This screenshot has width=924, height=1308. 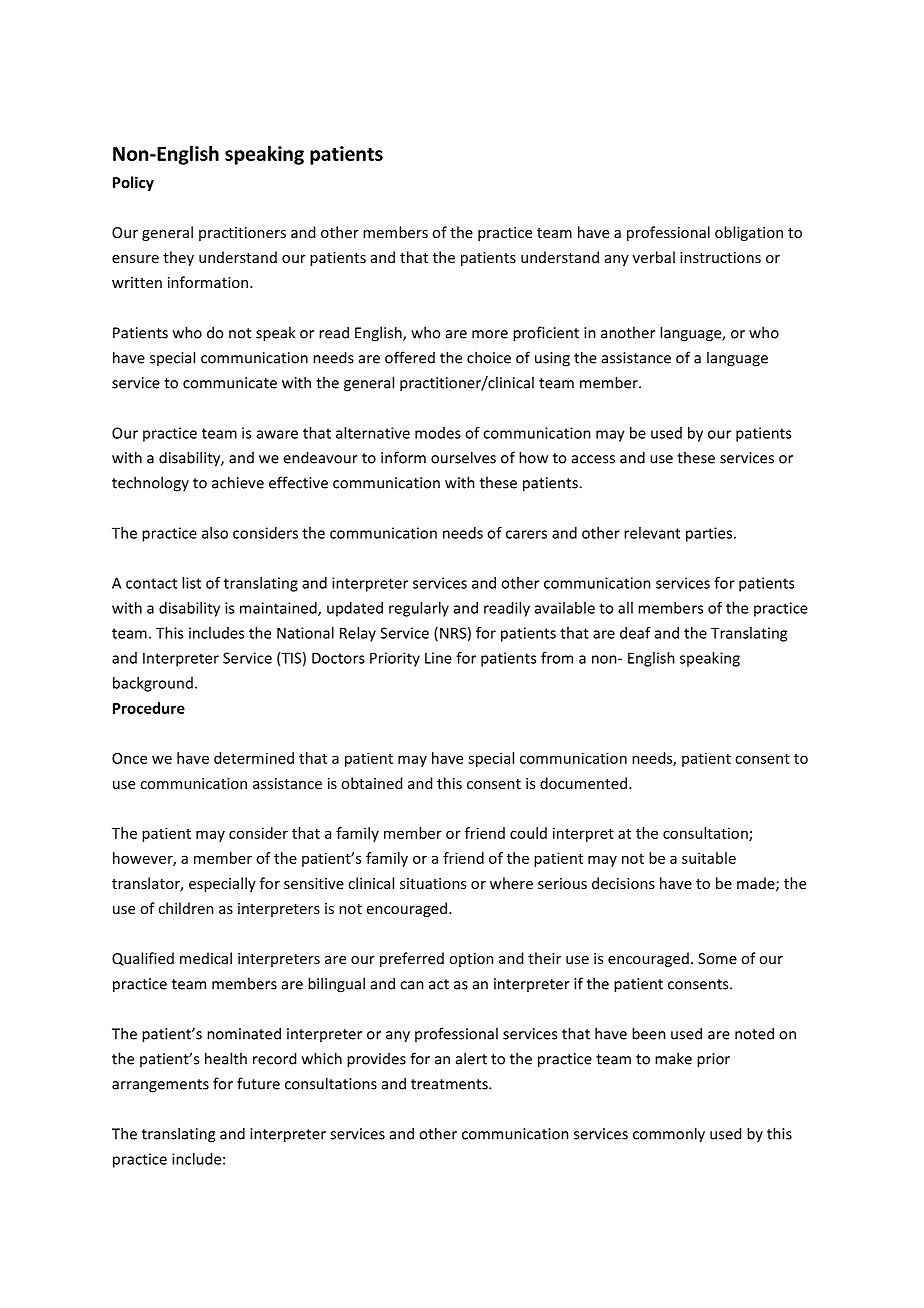 What do you see at coordinates (635, 633) in the screenshot?
I see `deaf` at bounding box center [635, 633].
